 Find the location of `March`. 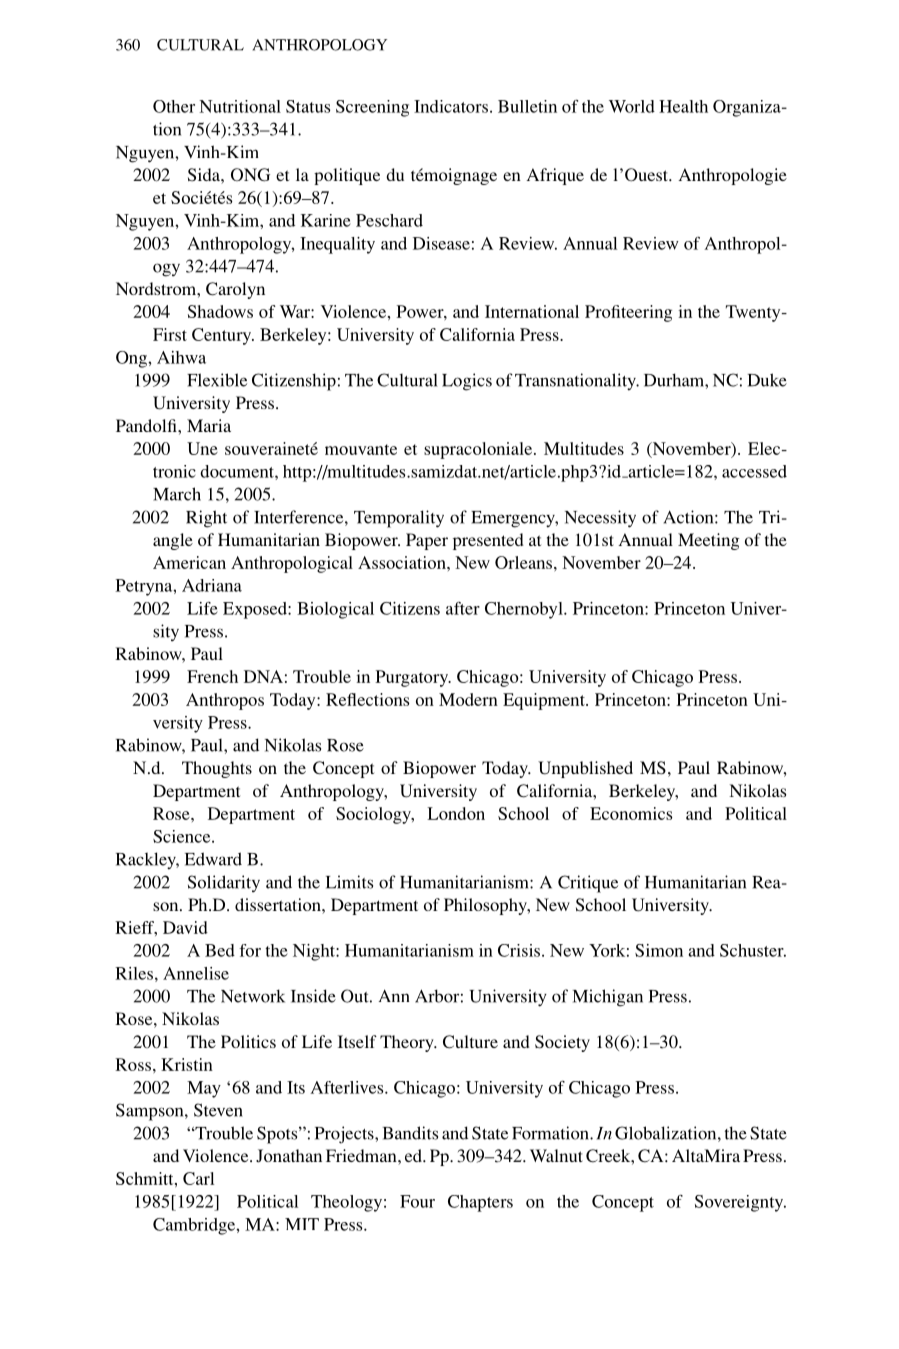

March is located at coordinates (177, 494).
